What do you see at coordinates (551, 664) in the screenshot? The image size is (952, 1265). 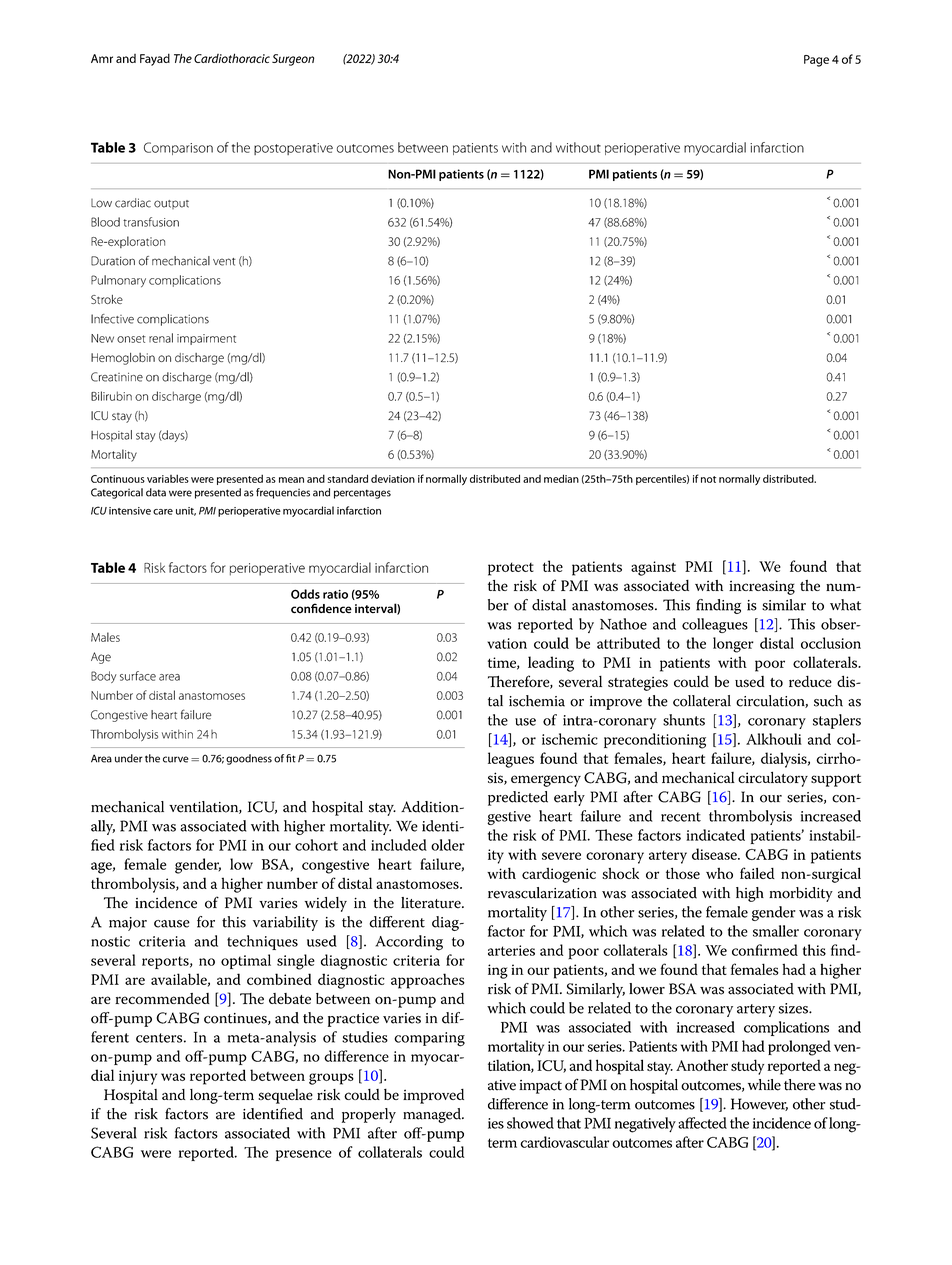 I see `leading` at bounding box center [551, 664].
